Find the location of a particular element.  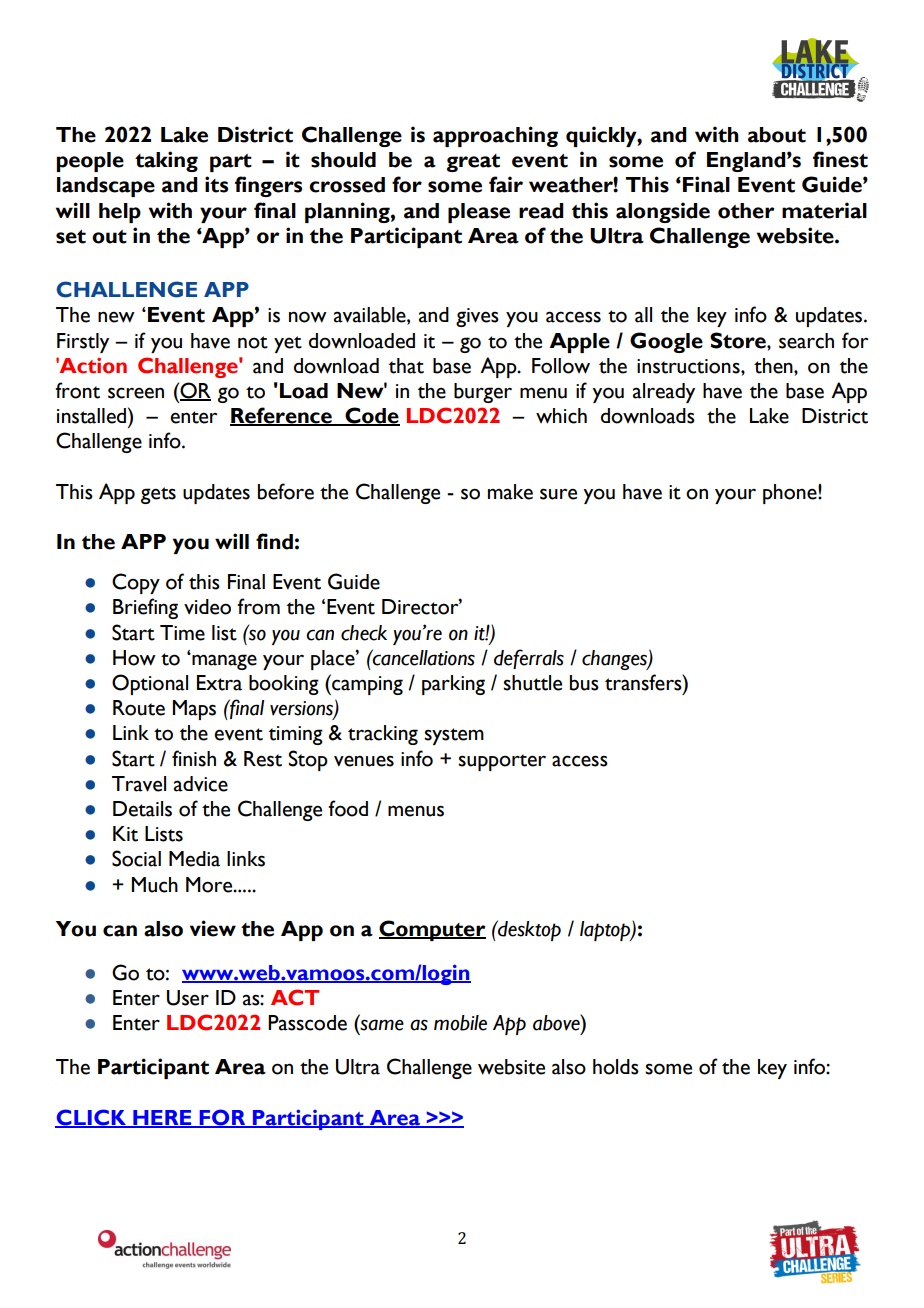

HERE is located at coordinates (162, 1118).
